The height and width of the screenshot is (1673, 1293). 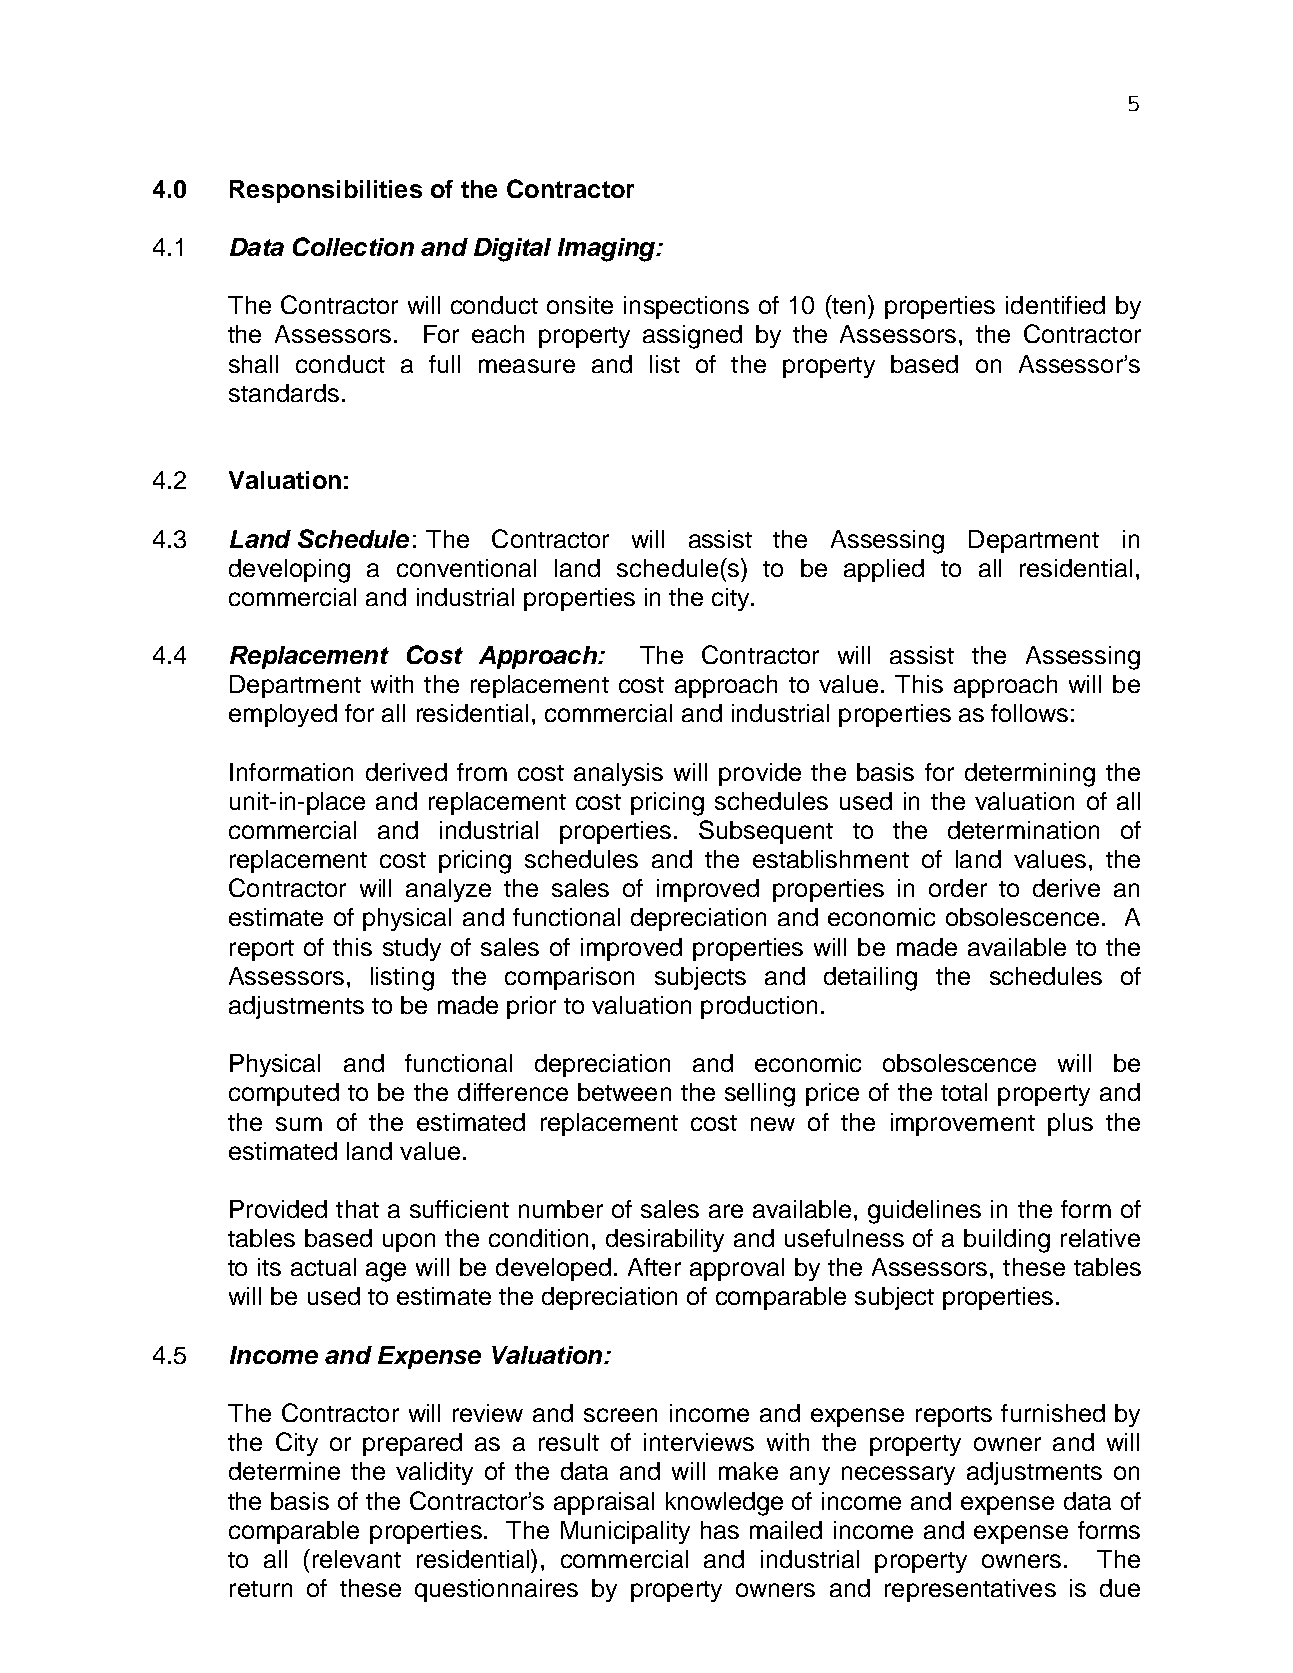 I want to click on follows, so click(x=1029, y=713).
